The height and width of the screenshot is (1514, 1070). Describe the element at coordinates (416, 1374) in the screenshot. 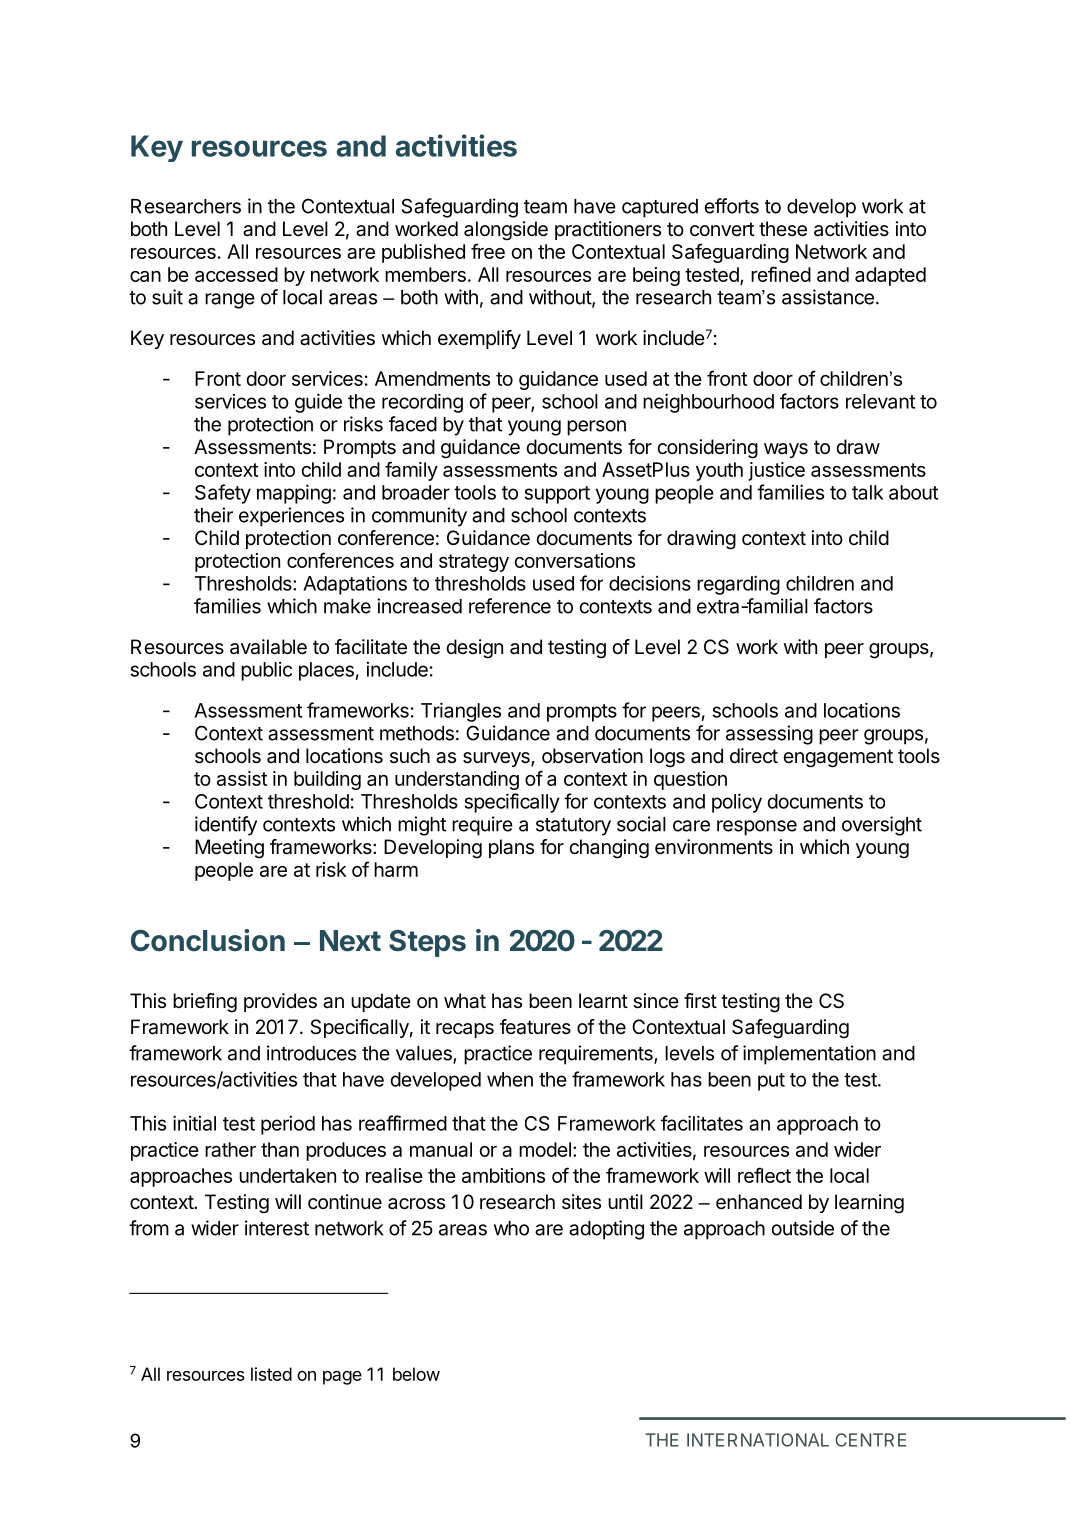

I see `below` at that location.
